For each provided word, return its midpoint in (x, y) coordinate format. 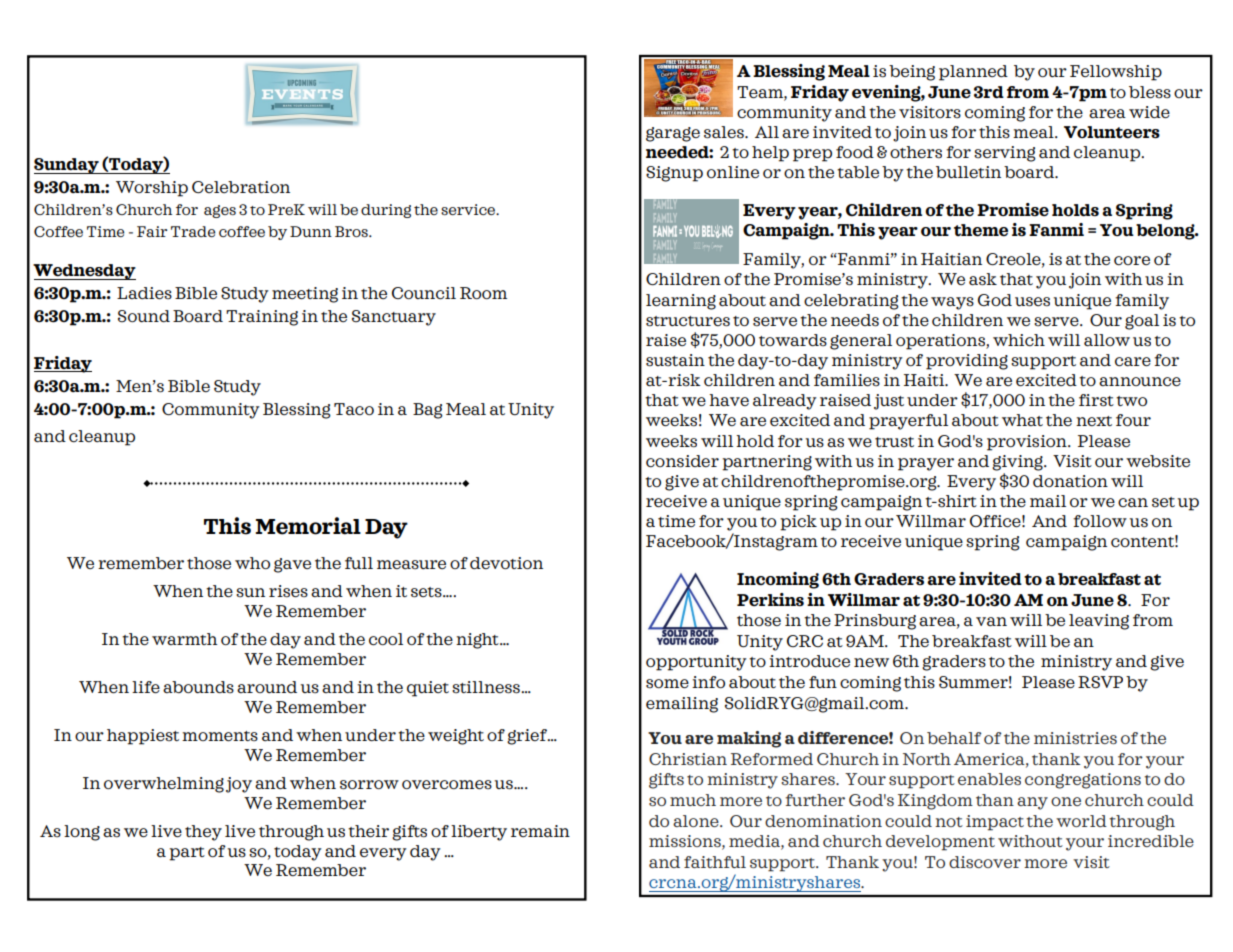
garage (673, 134)
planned (973, 73)
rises (288, 591)
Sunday (67, 166)
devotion (506, 563)
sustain (675, 360)
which (1019, 340)
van (991, 621)
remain (540, 831)
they (203, 833)
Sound (144, 316)
